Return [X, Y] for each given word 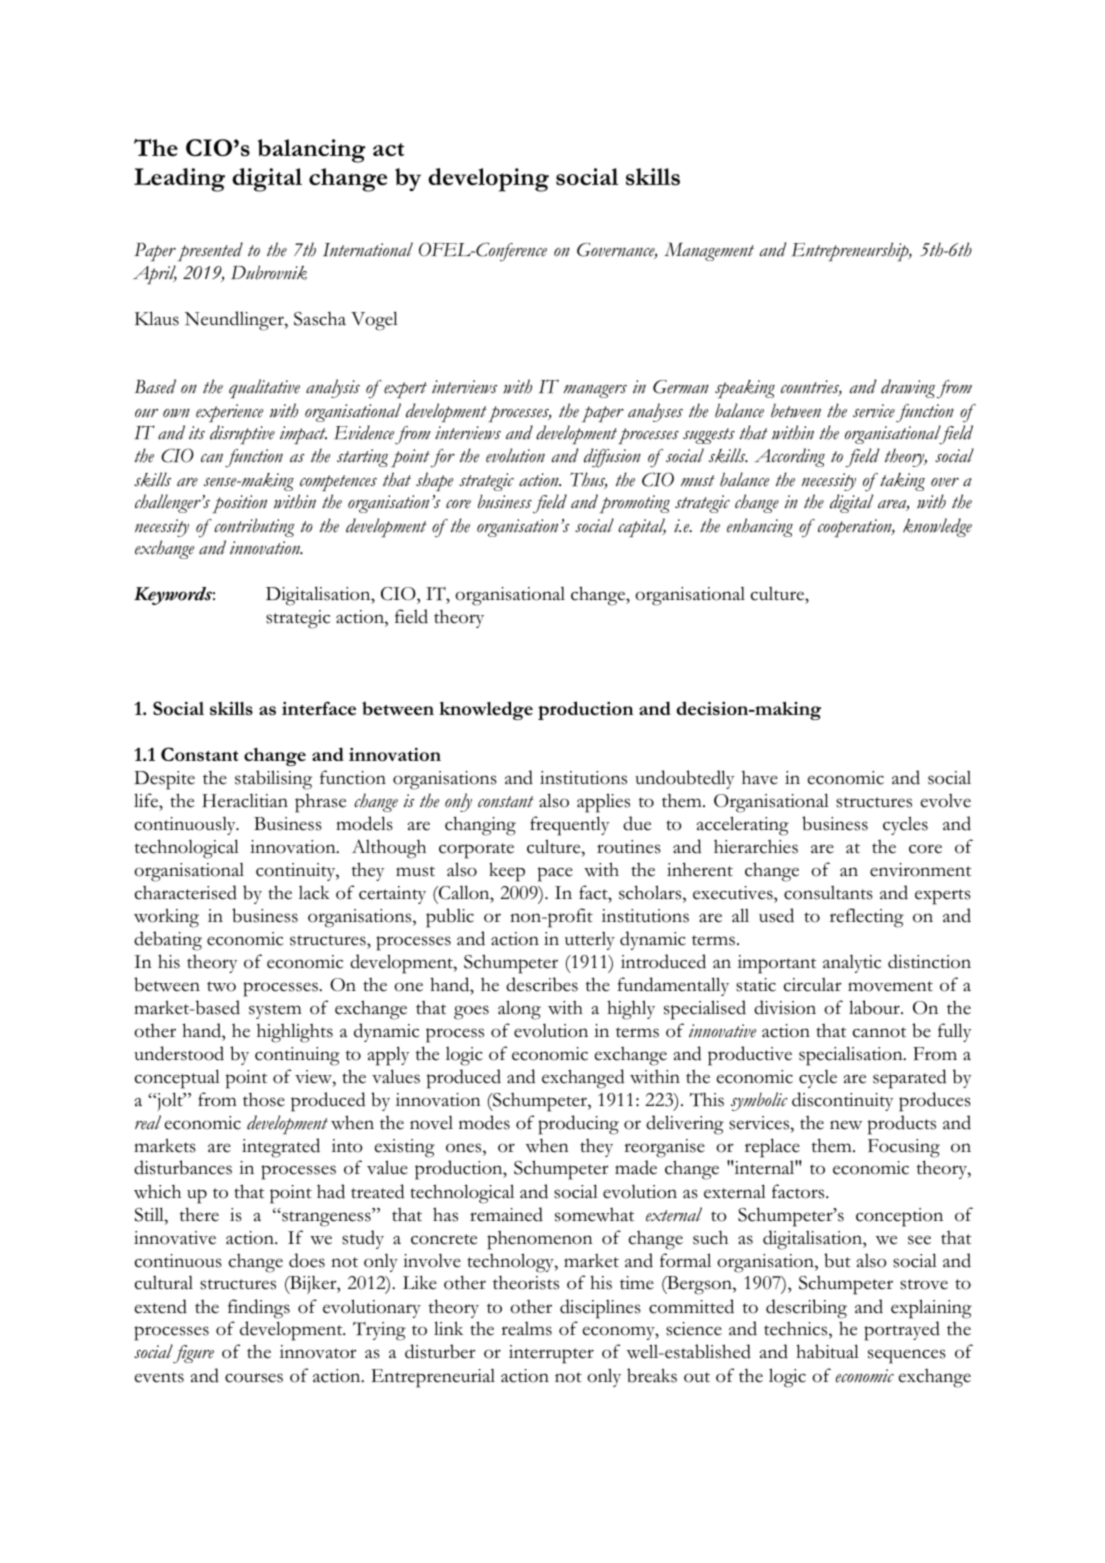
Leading [179, 180]
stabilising [273, 780]
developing [488, 180]
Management [709, 251]
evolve [946, 801]
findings [259, 1309]
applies [603, 803]
